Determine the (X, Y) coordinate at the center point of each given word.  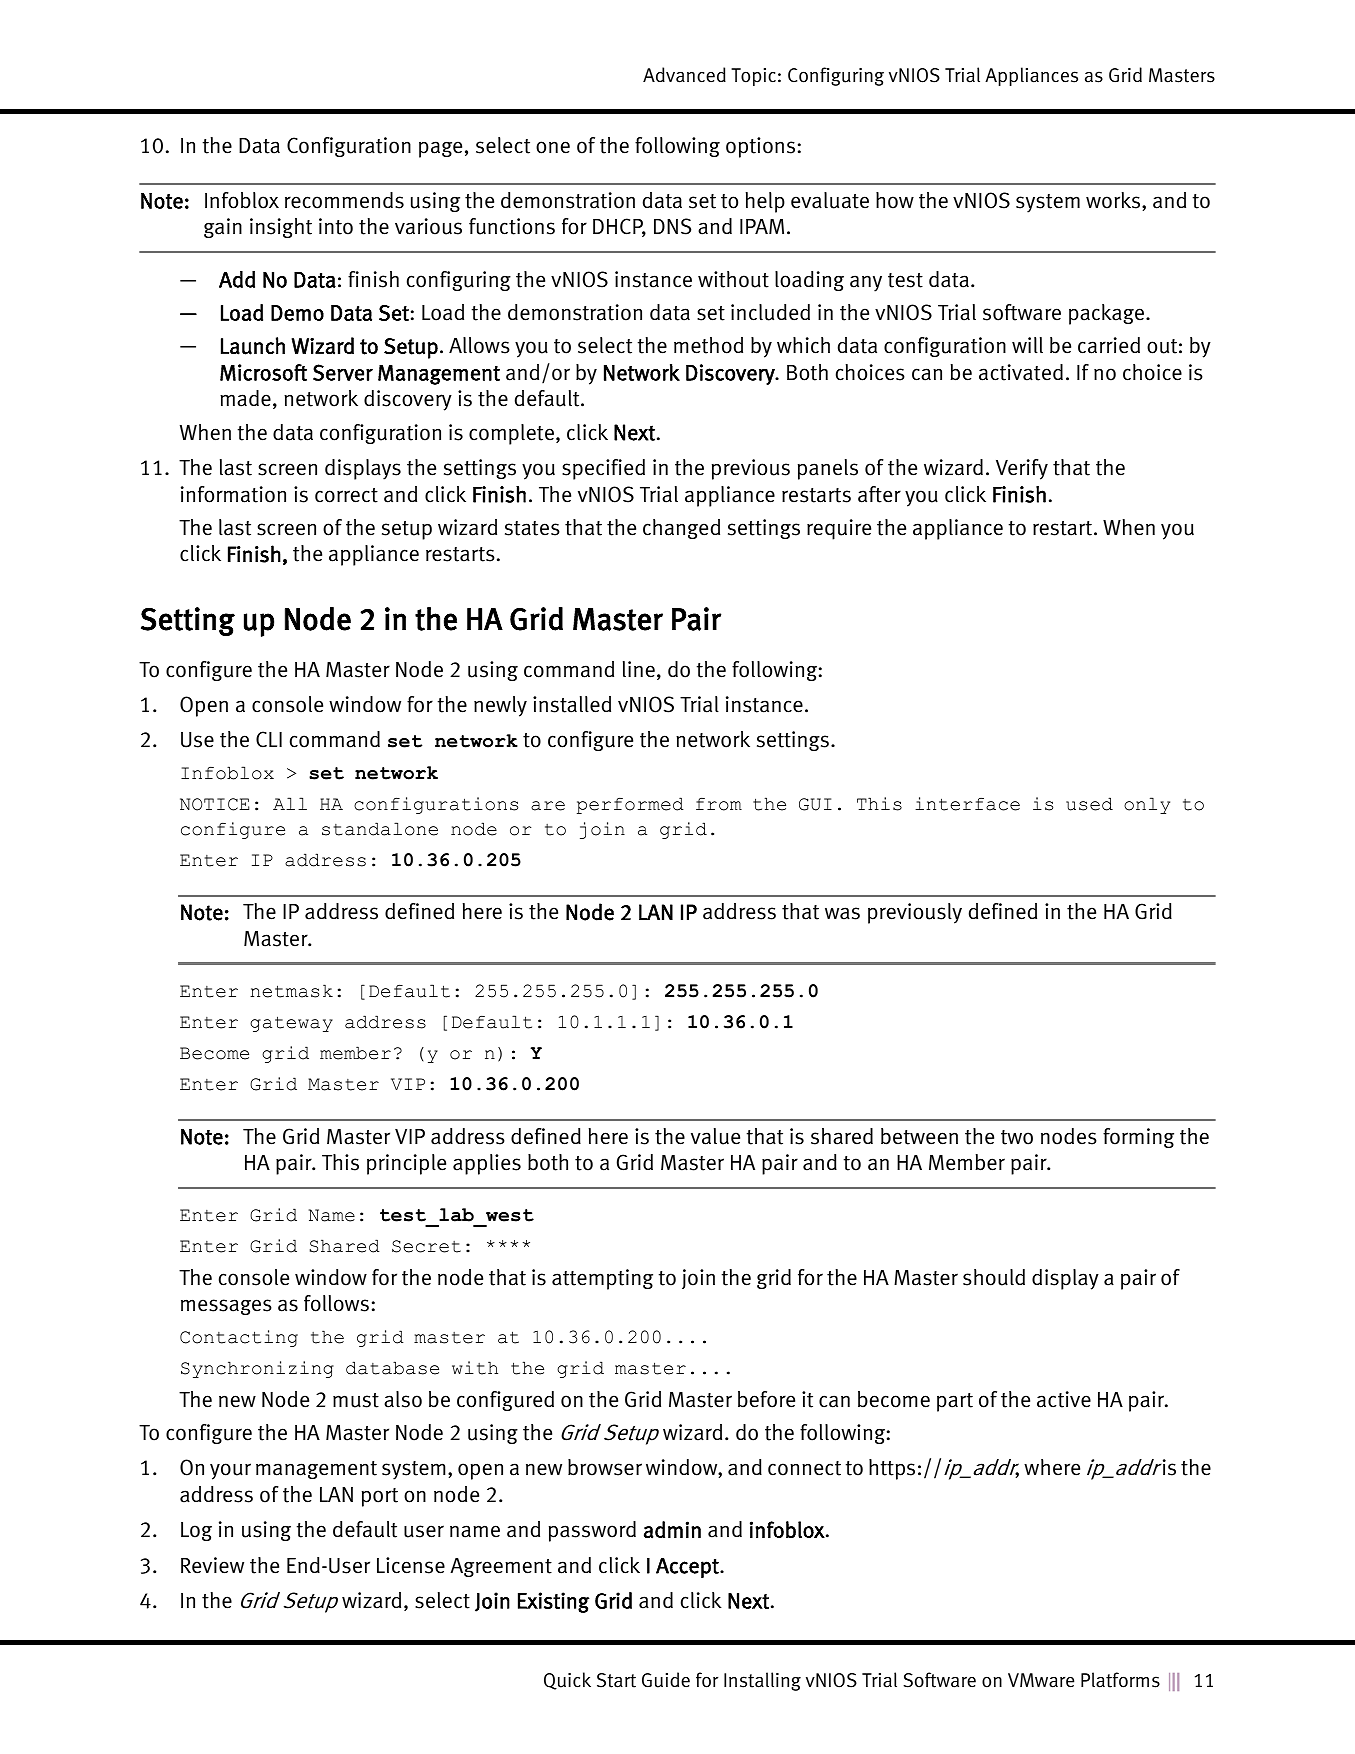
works (1114, 201)
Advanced (684, 75)
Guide (666, 1680)
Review (212, 1565)
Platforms (1120, 1680)
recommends (344, 200)
